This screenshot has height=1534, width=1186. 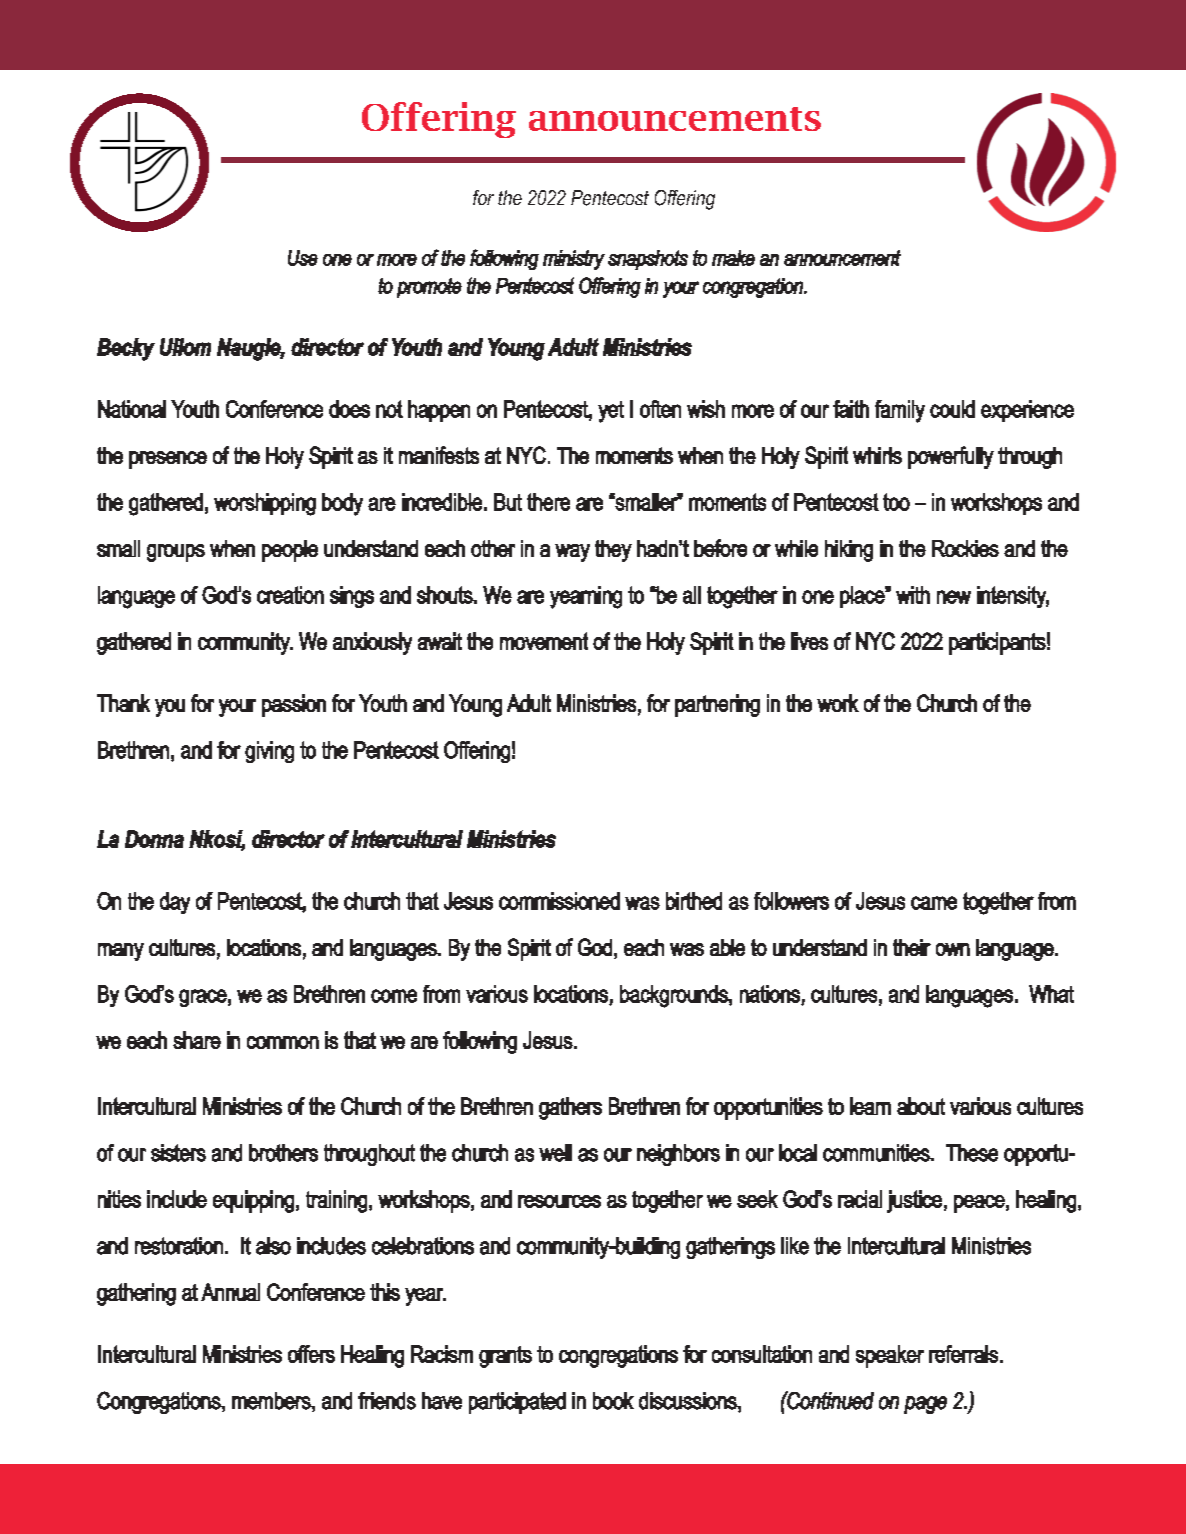 What do you see at coordinates (559, 901) in the screenshot?
I see `commissioned` at bounding box center [559, 901].
